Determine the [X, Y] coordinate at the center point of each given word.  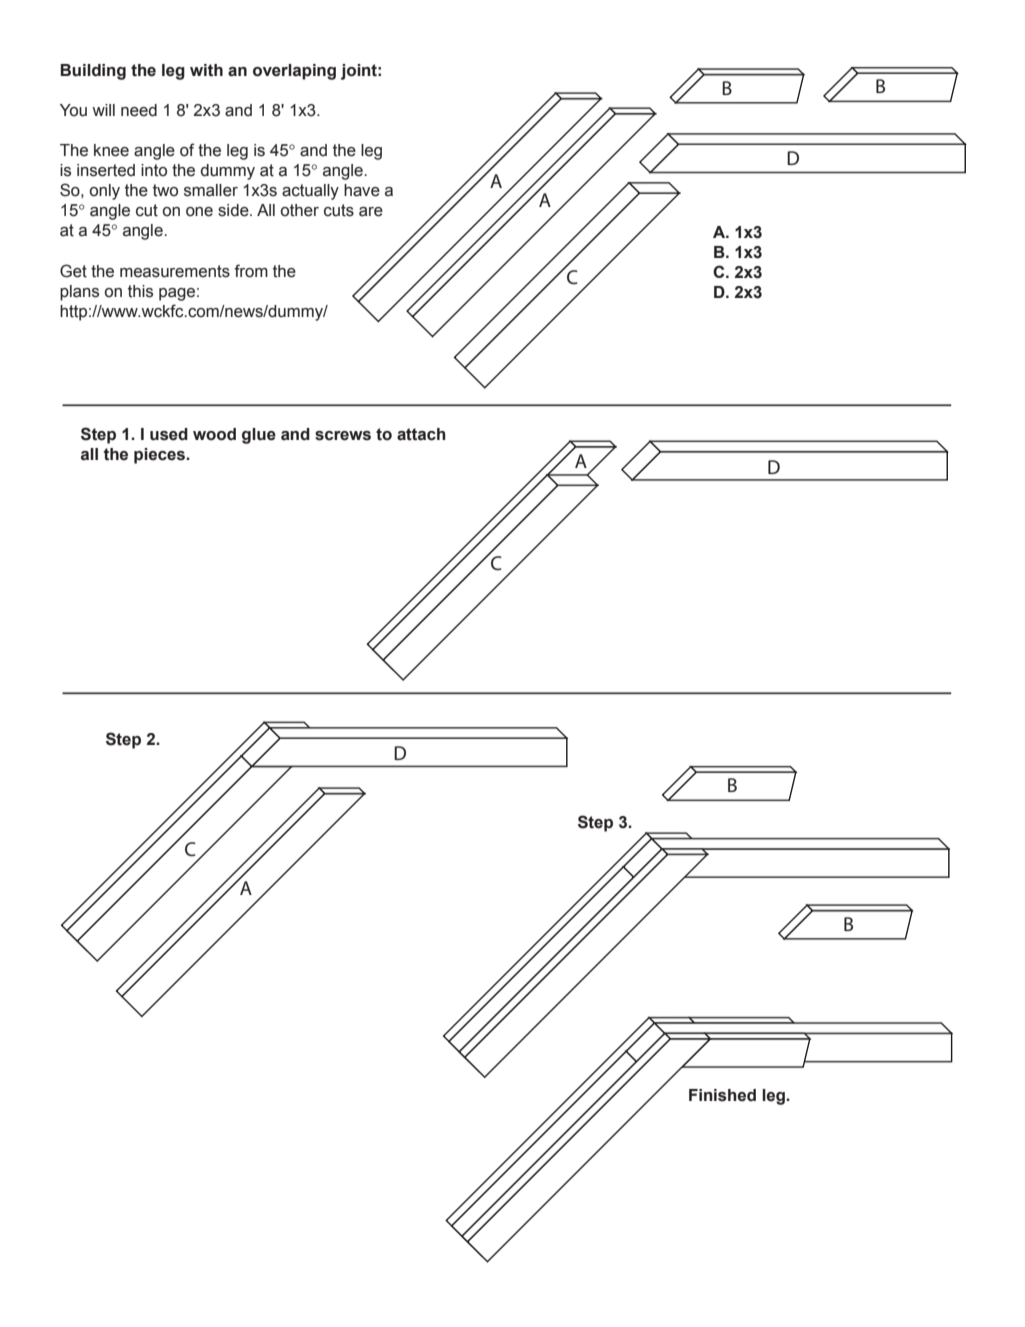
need [139, 110]
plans [79, 293]
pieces [160, 456]
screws [343, 436]
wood [214, 434]
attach [421, 434]
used [169, 434]
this [140, 291]
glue [259, 436]
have [362, 190]
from [251, 271]
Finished [722, 1095]
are [371, 212]
